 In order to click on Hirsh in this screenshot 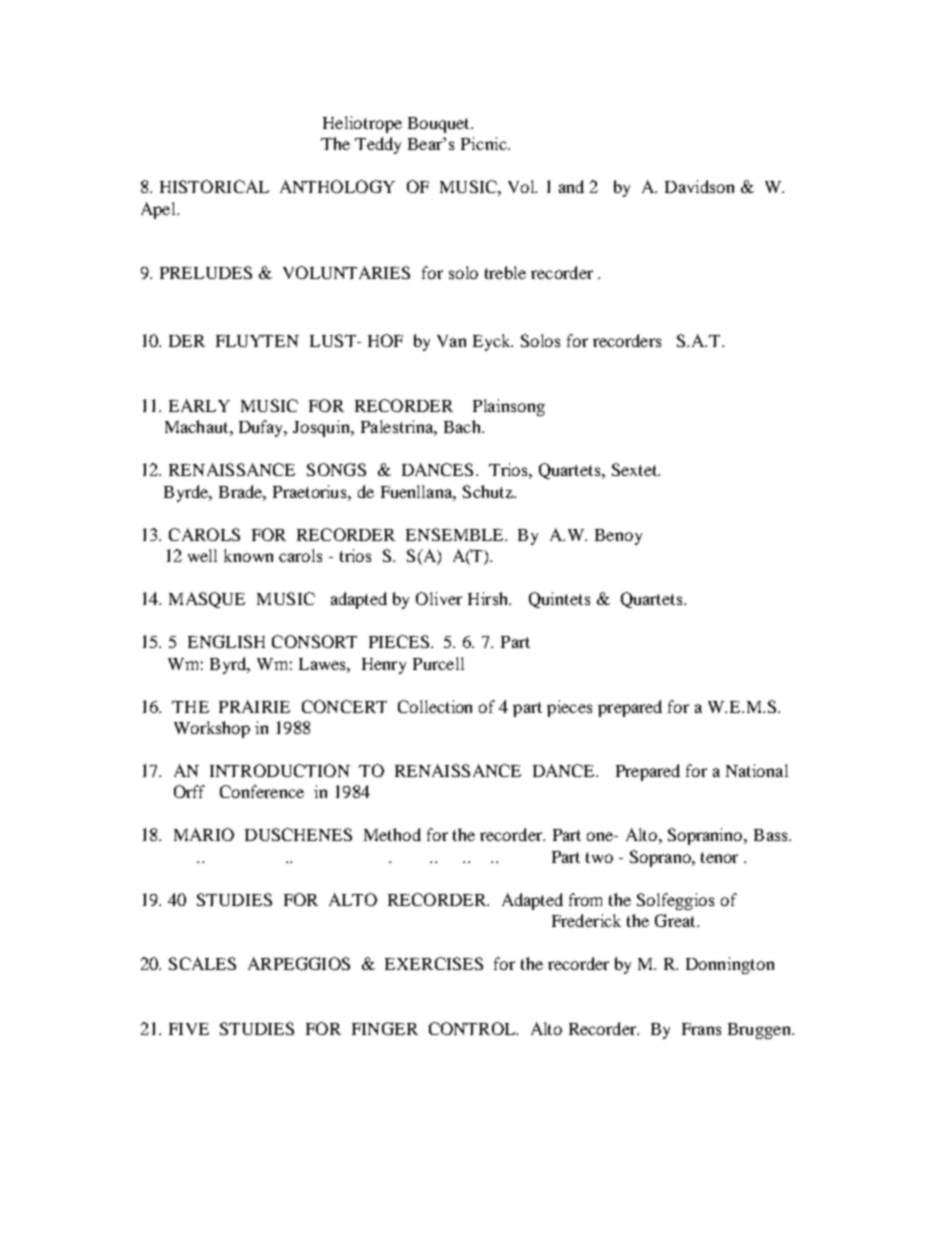, I will do `click(489, 598)`.
